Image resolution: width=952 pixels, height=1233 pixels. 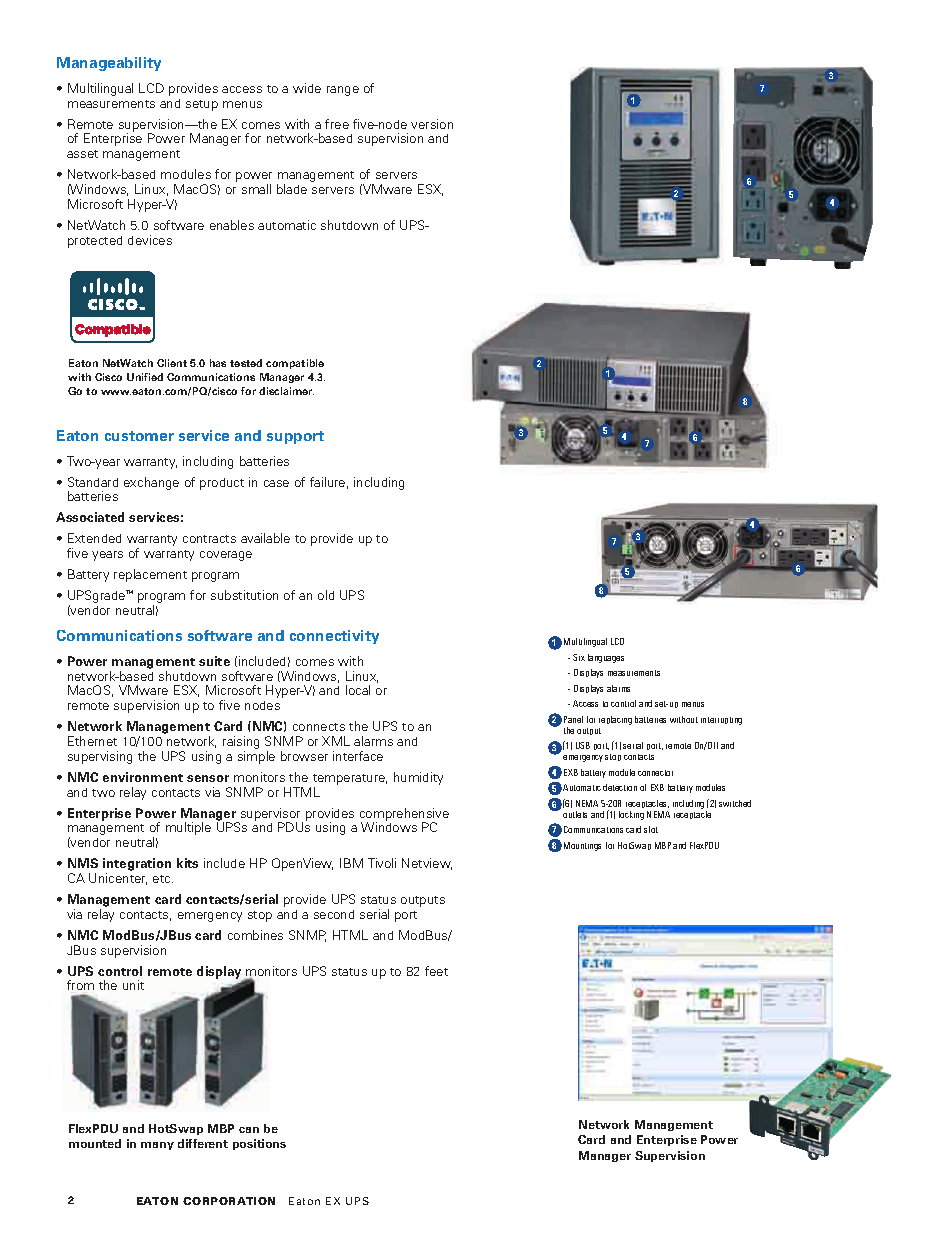 What do you see at coordinates (651, 829) in the screenshot?
I see `slot` at bounding box center [651, 829].
